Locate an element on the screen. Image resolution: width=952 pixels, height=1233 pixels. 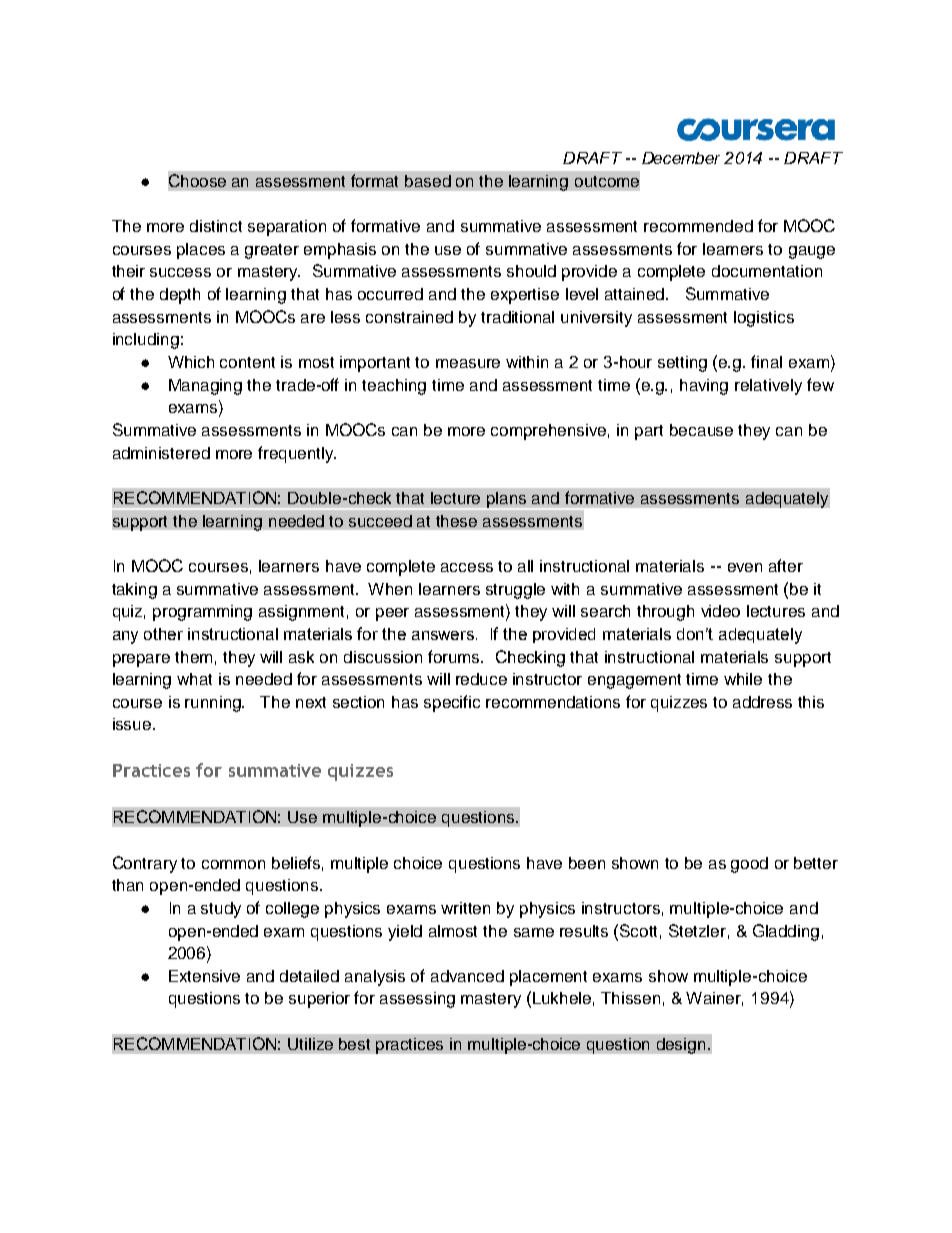
relatively is located at coordinates (768, 387).
